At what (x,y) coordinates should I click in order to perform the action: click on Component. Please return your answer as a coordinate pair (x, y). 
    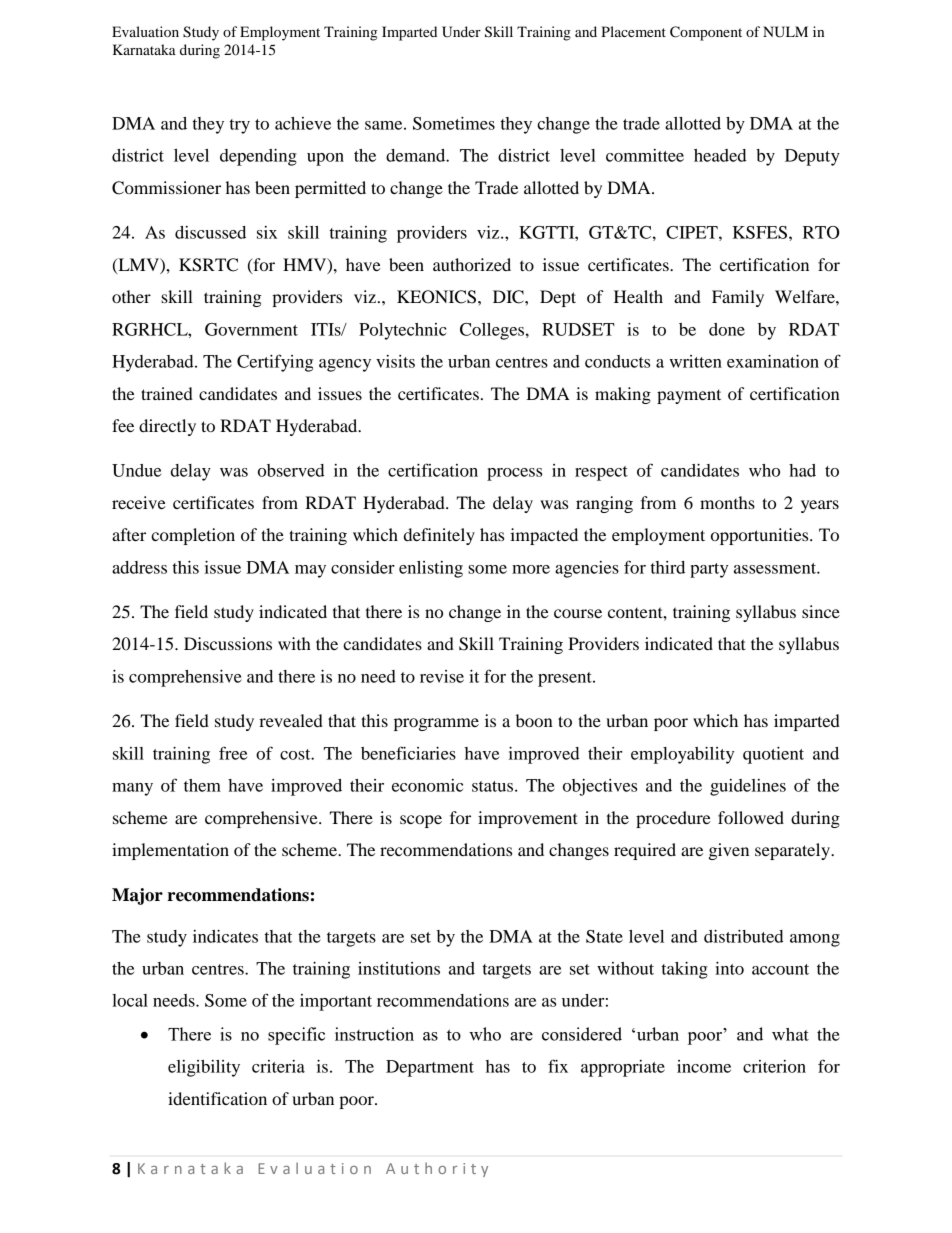
    Looking at the image, I should click on (706, 33).
